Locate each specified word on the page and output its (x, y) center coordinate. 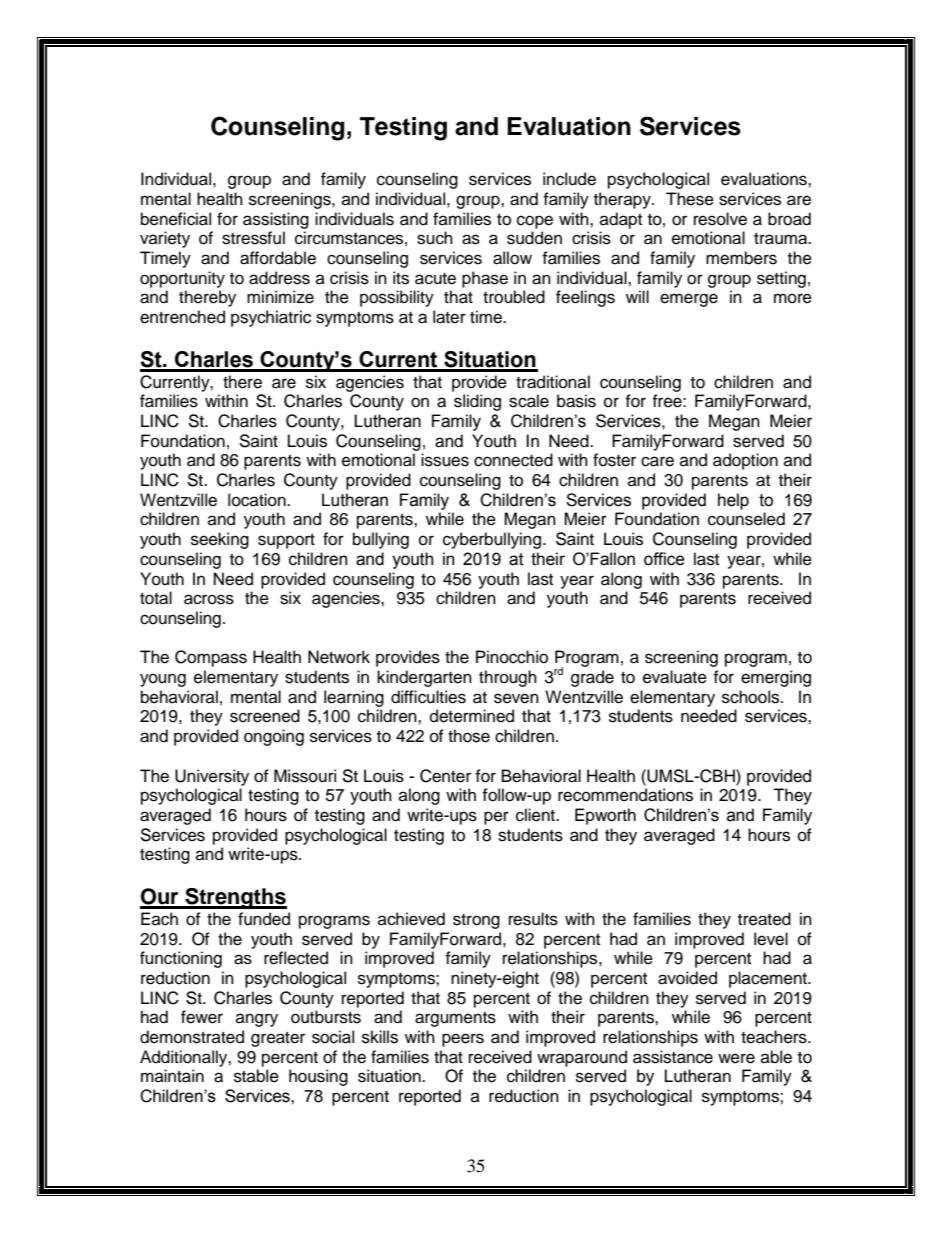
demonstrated (192, 1037)
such (435, 238)
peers (463, 1040)
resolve (720, 219)
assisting (276, 220)
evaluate (675, 677)
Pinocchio (512, 657)
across (209, 599)
